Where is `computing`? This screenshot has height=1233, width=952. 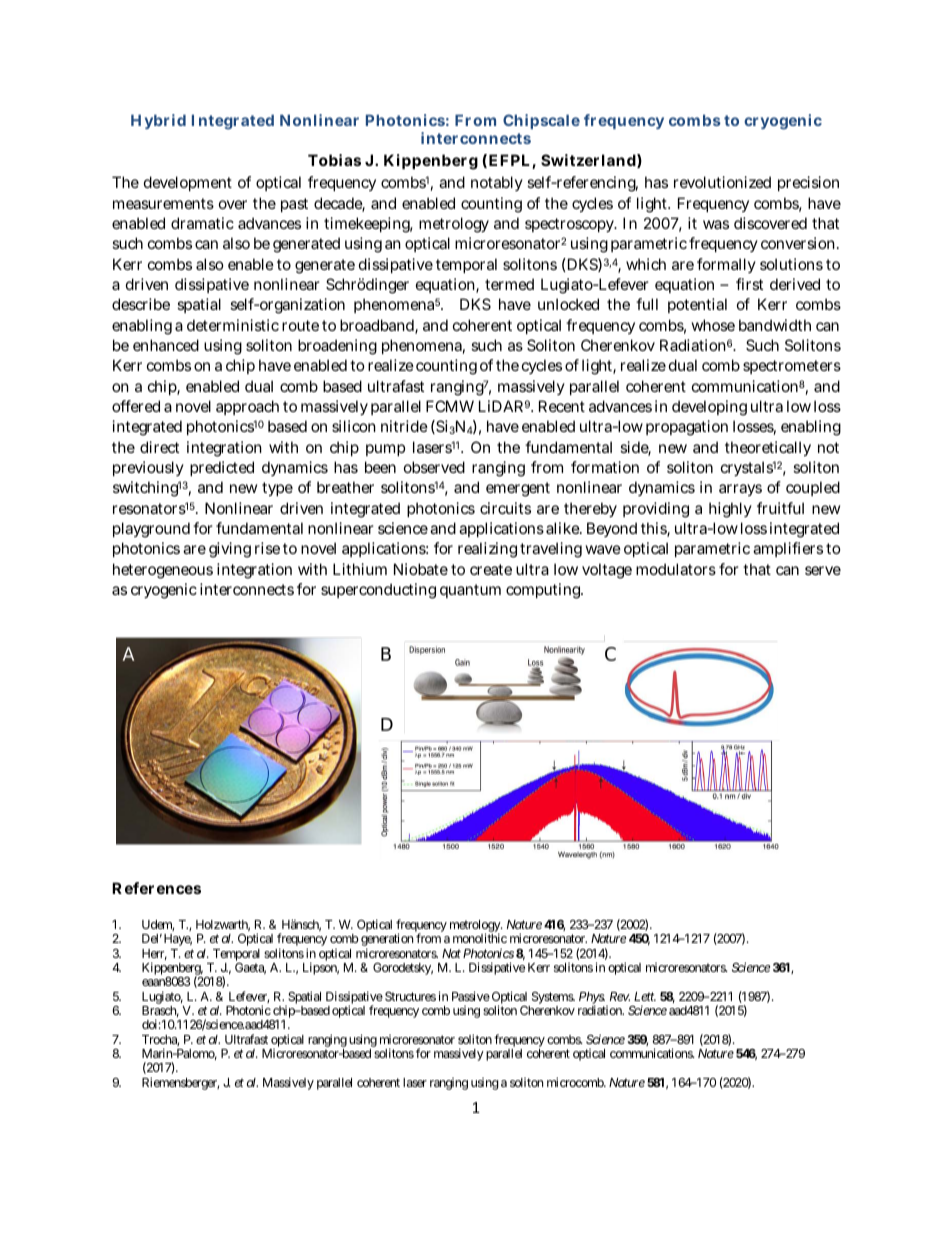
computing is located at coordinates (544, 591).
